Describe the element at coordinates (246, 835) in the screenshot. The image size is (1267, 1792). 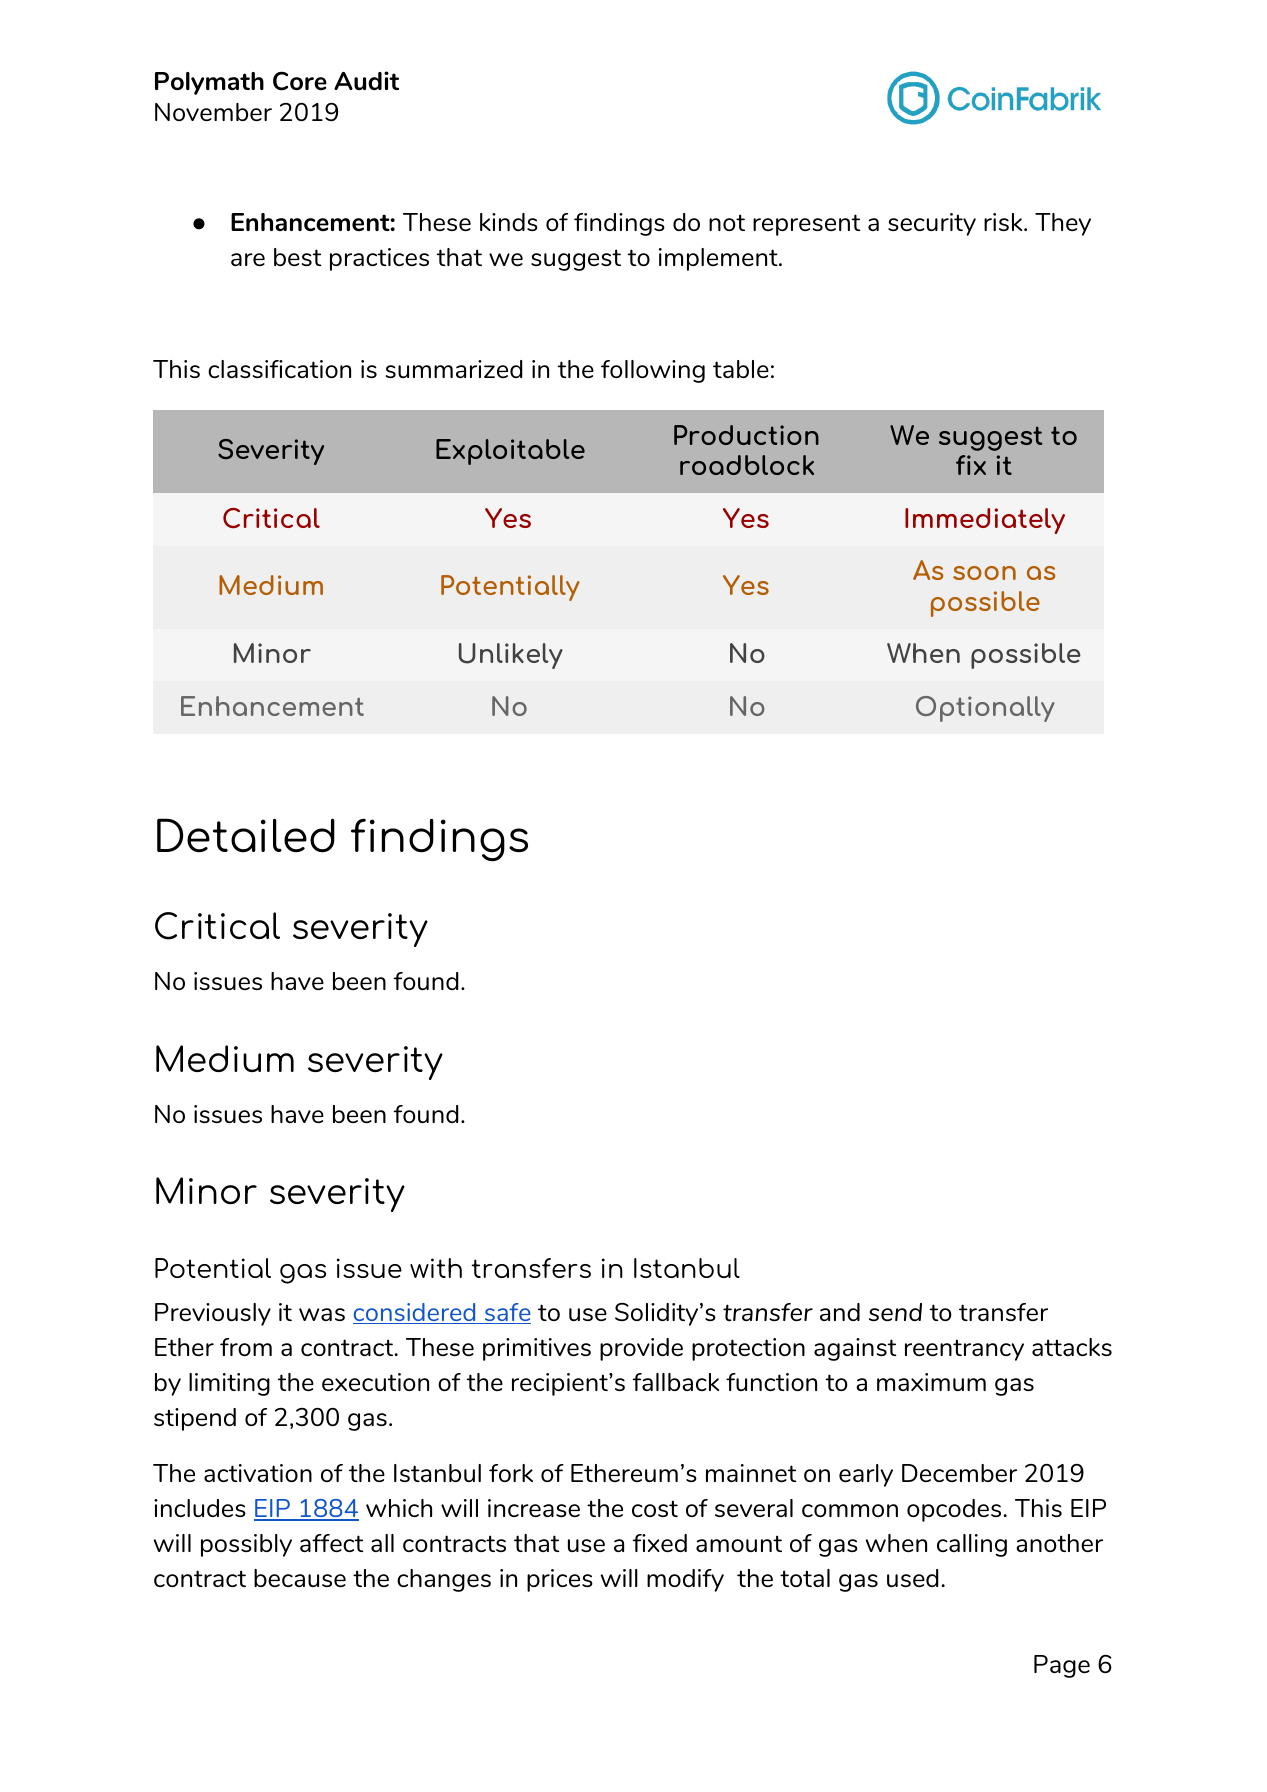
I see `Detailed` at that location.
